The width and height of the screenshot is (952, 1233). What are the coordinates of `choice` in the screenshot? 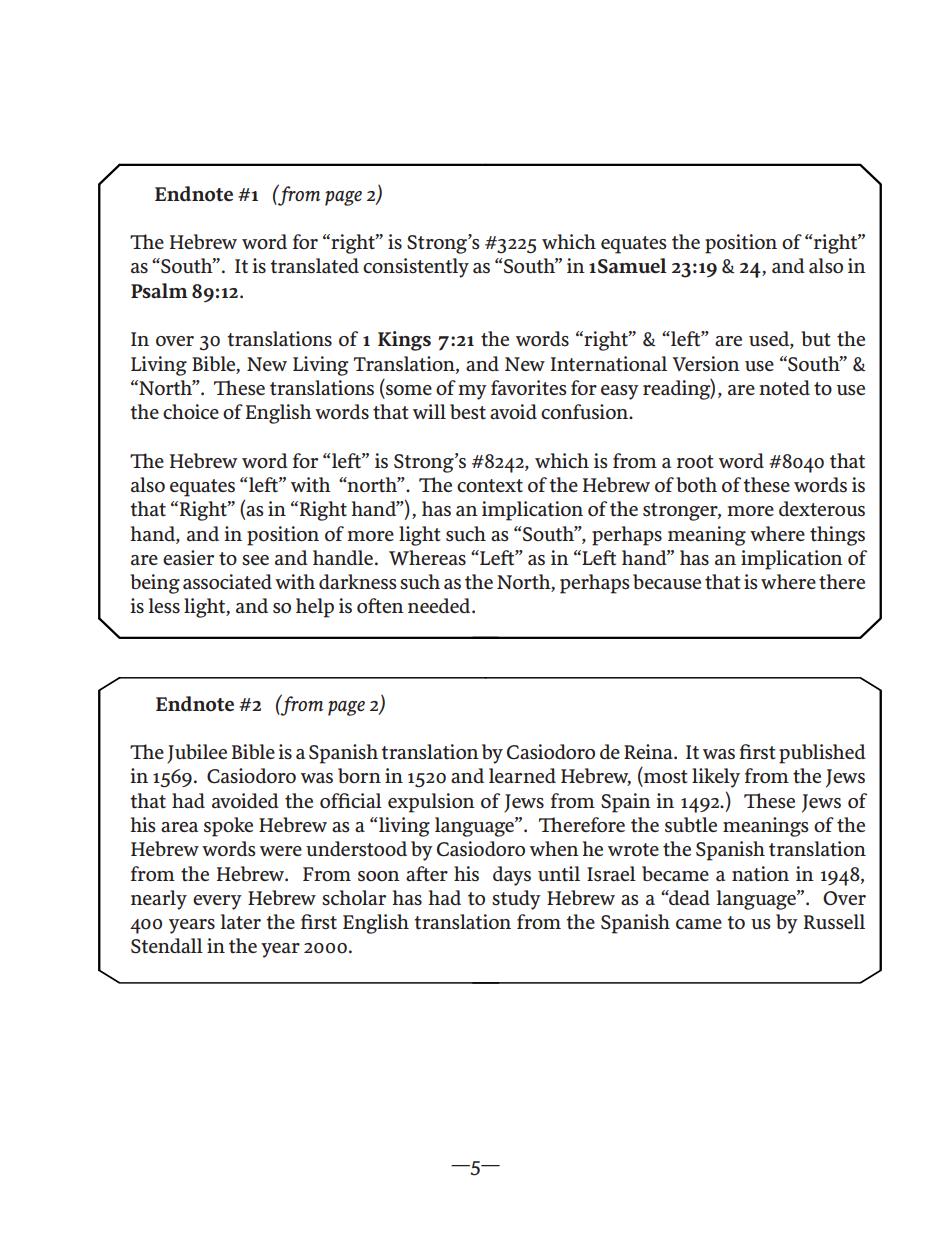 It's located at (191, 411).
